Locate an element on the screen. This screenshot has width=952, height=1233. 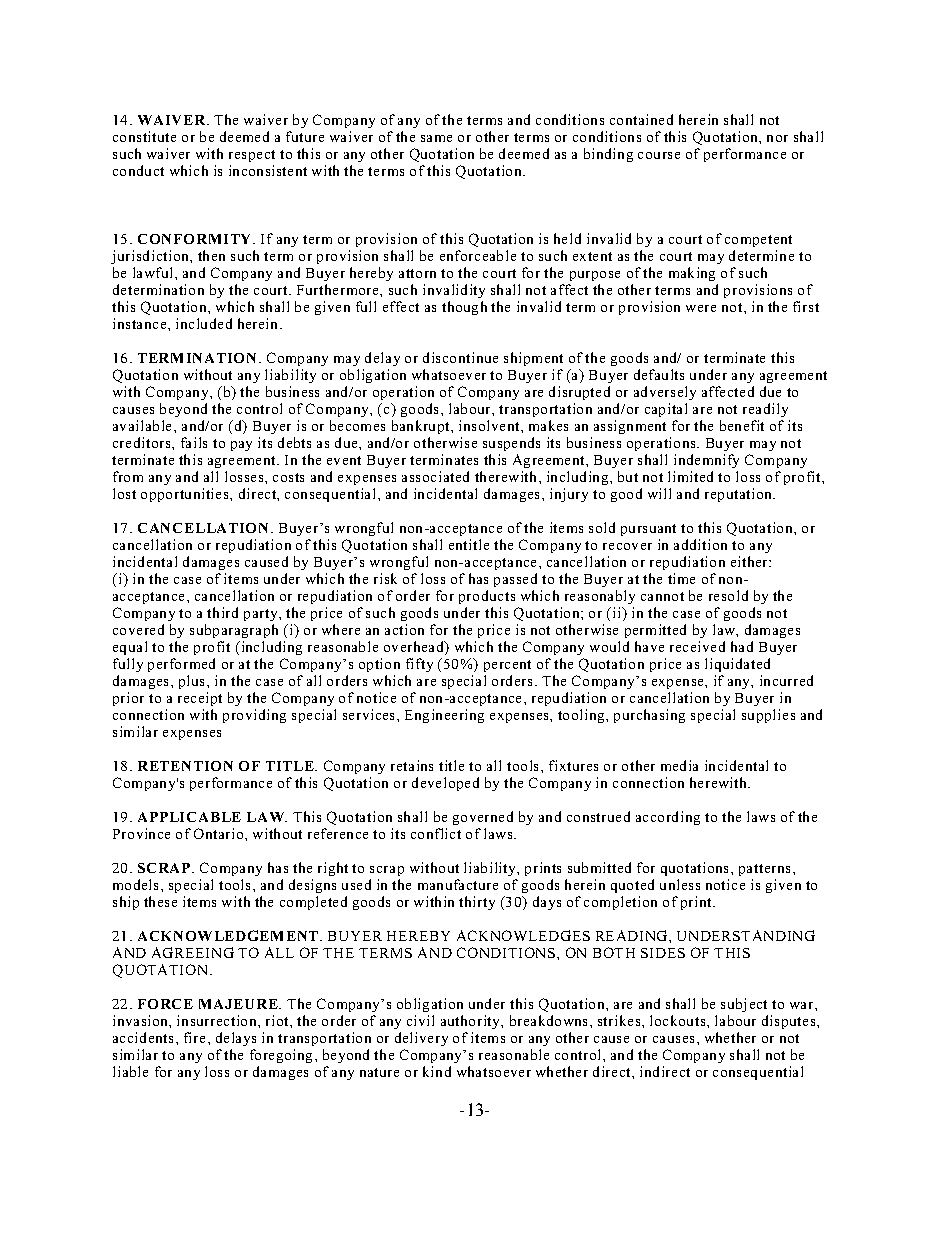
indemnify is located at coordinates (706, 461).
